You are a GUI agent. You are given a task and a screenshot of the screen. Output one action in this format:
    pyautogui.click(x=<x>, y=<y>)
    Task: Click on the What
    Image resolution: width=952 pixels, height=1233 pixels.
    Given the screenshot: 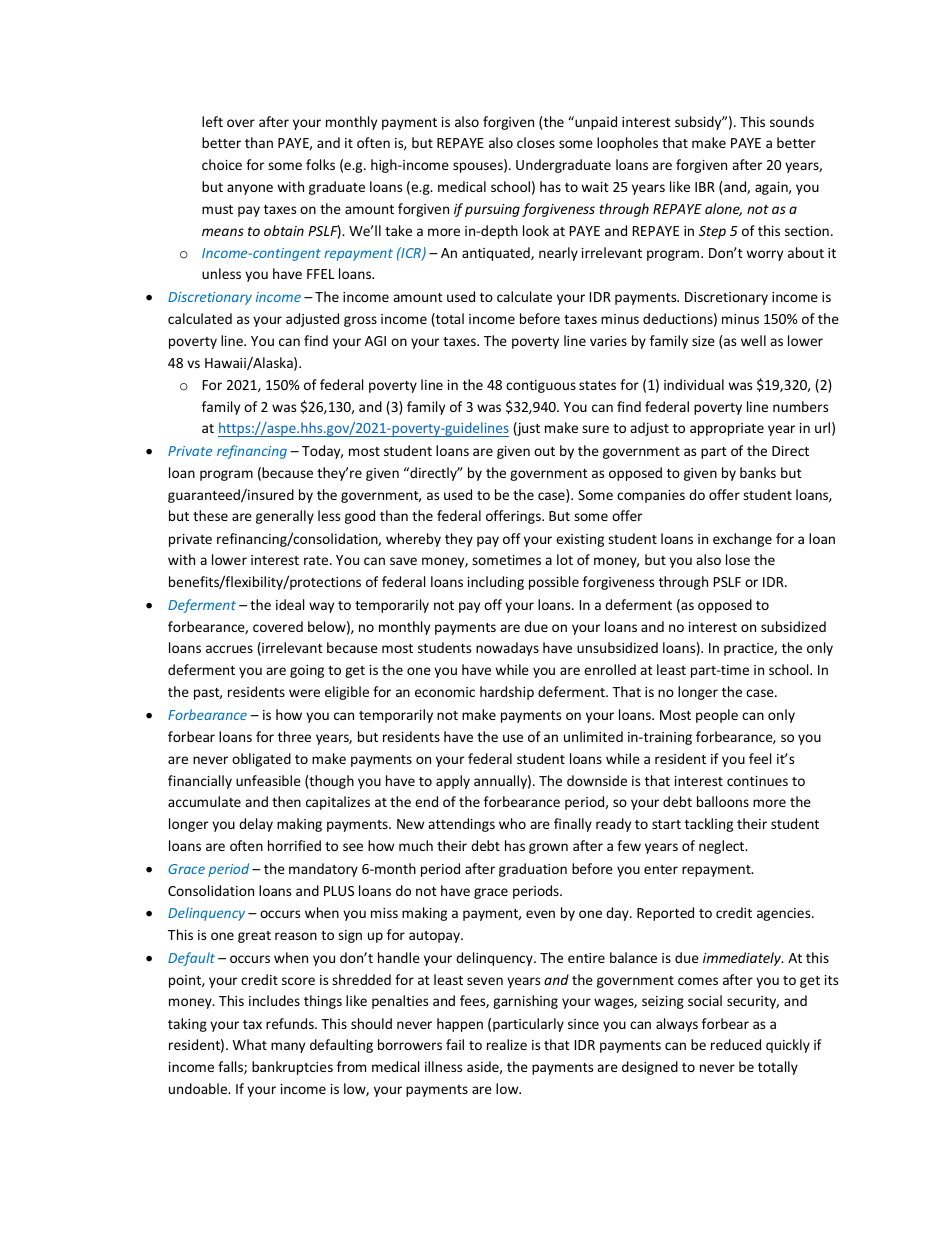 What is the action you would take?
    pyautogui.click(x=249, y=1044)
